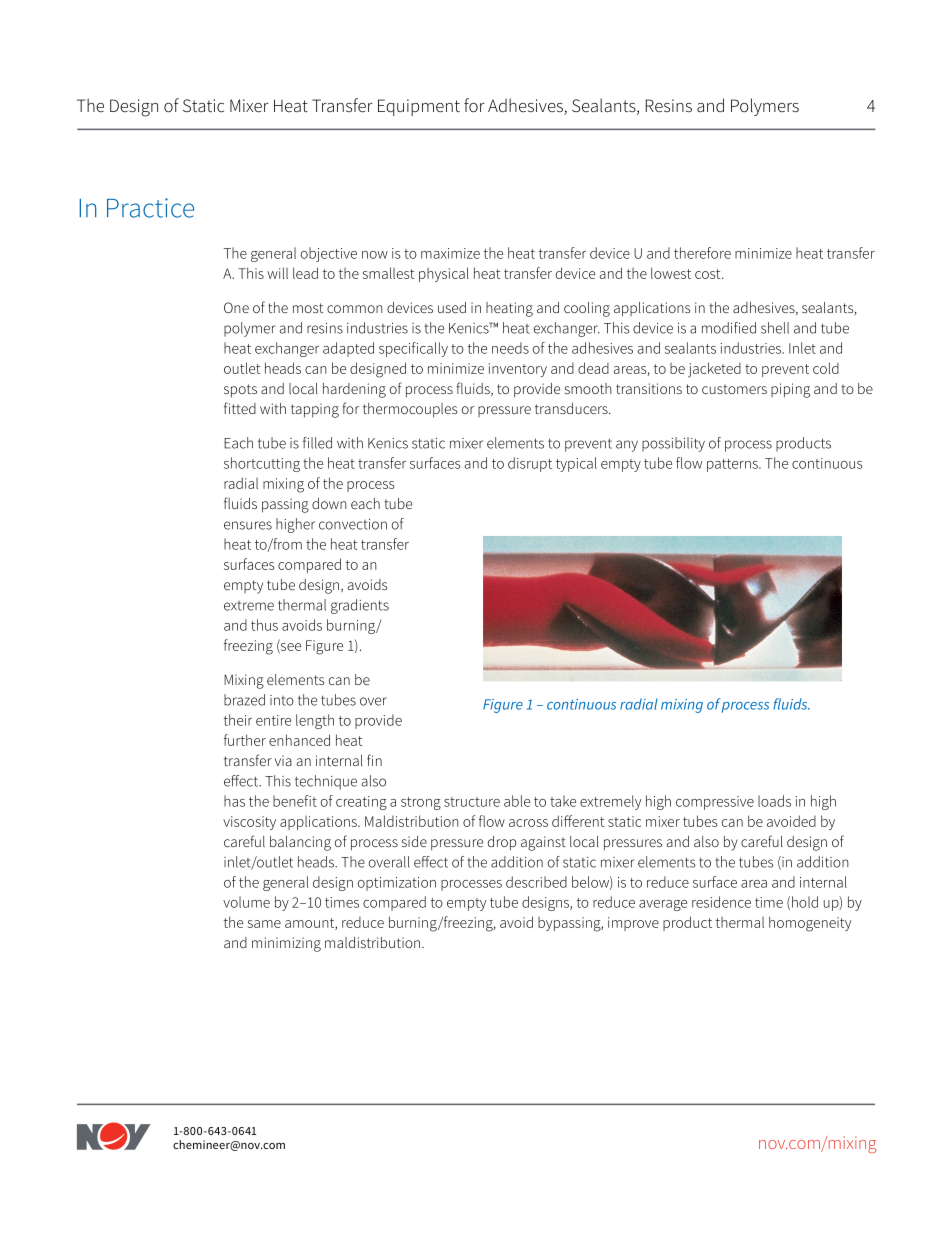 The image size is (952, 1233). Describe the element at coordinates (264, 625) in the page. I see `thus` at that location.
